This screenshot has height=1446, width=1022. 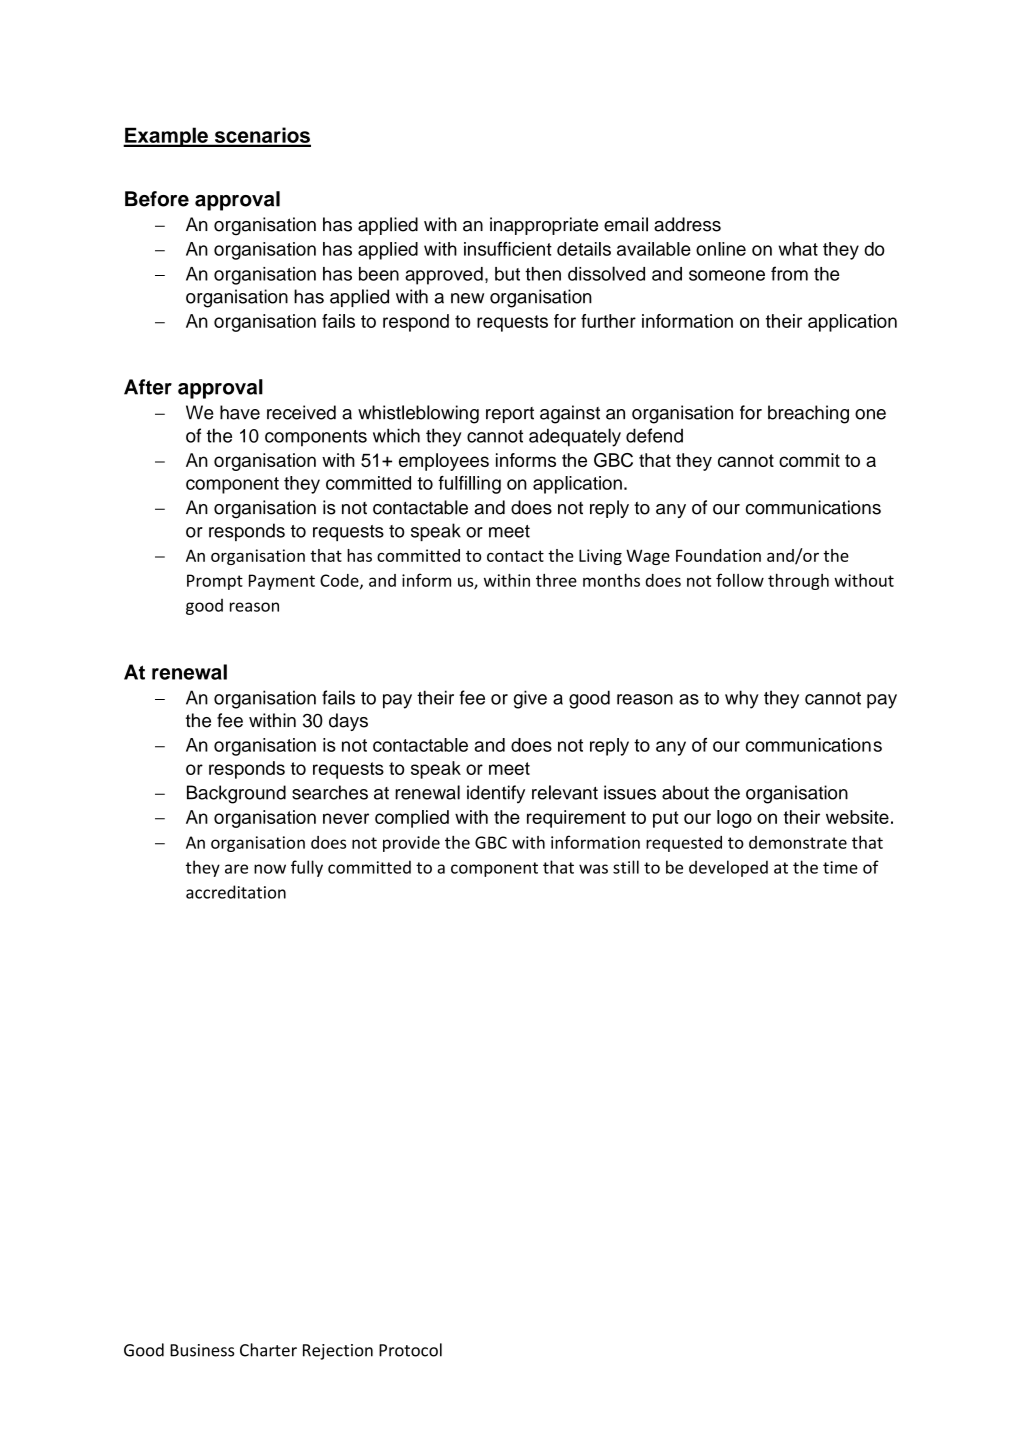 What do you see at coordinates (593, 869) in the screenshot?
I see `was` at bounding box center [593, 869].
